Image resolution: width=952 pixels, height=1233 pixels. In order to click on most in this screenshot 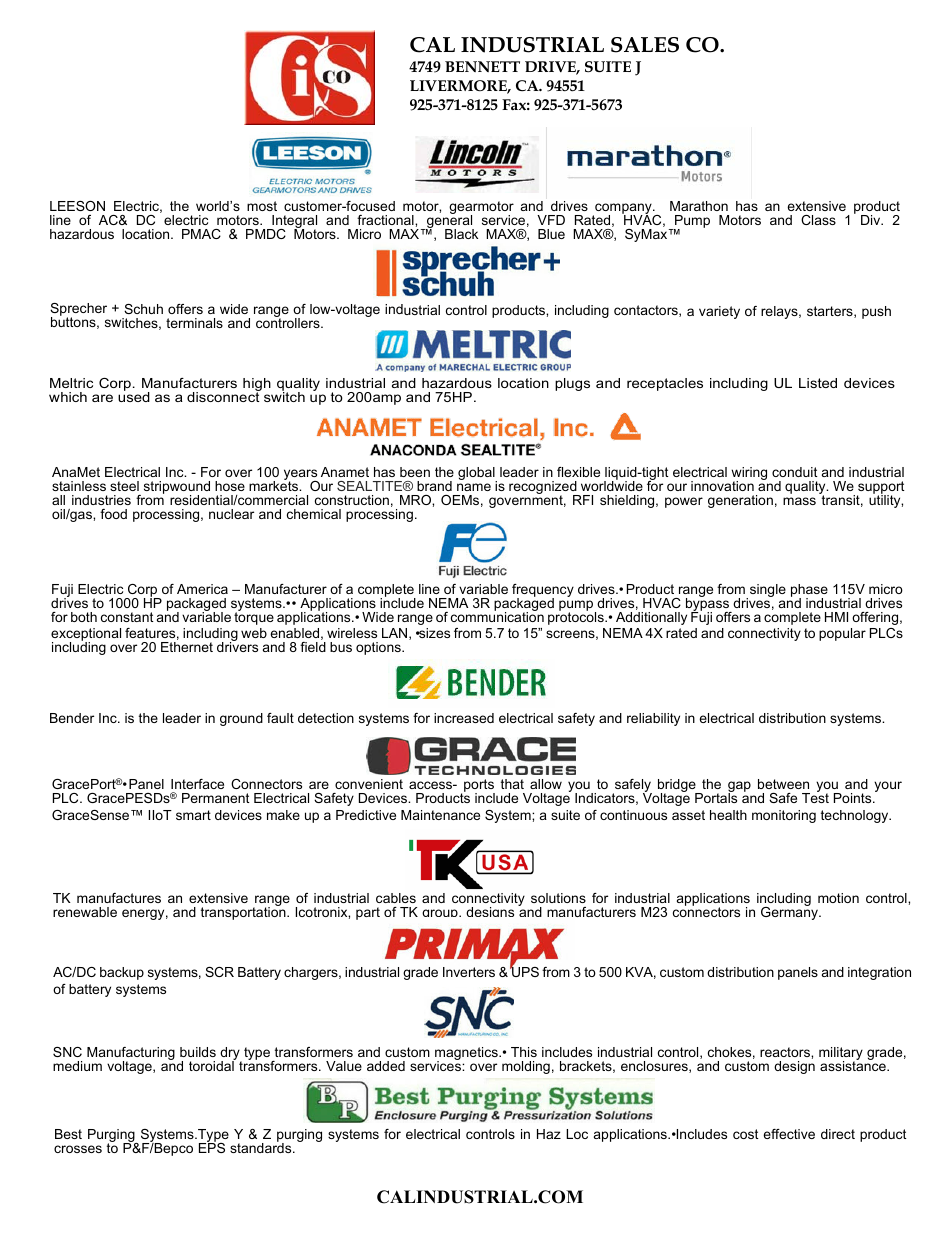, I will do `click(262, 206)`.
